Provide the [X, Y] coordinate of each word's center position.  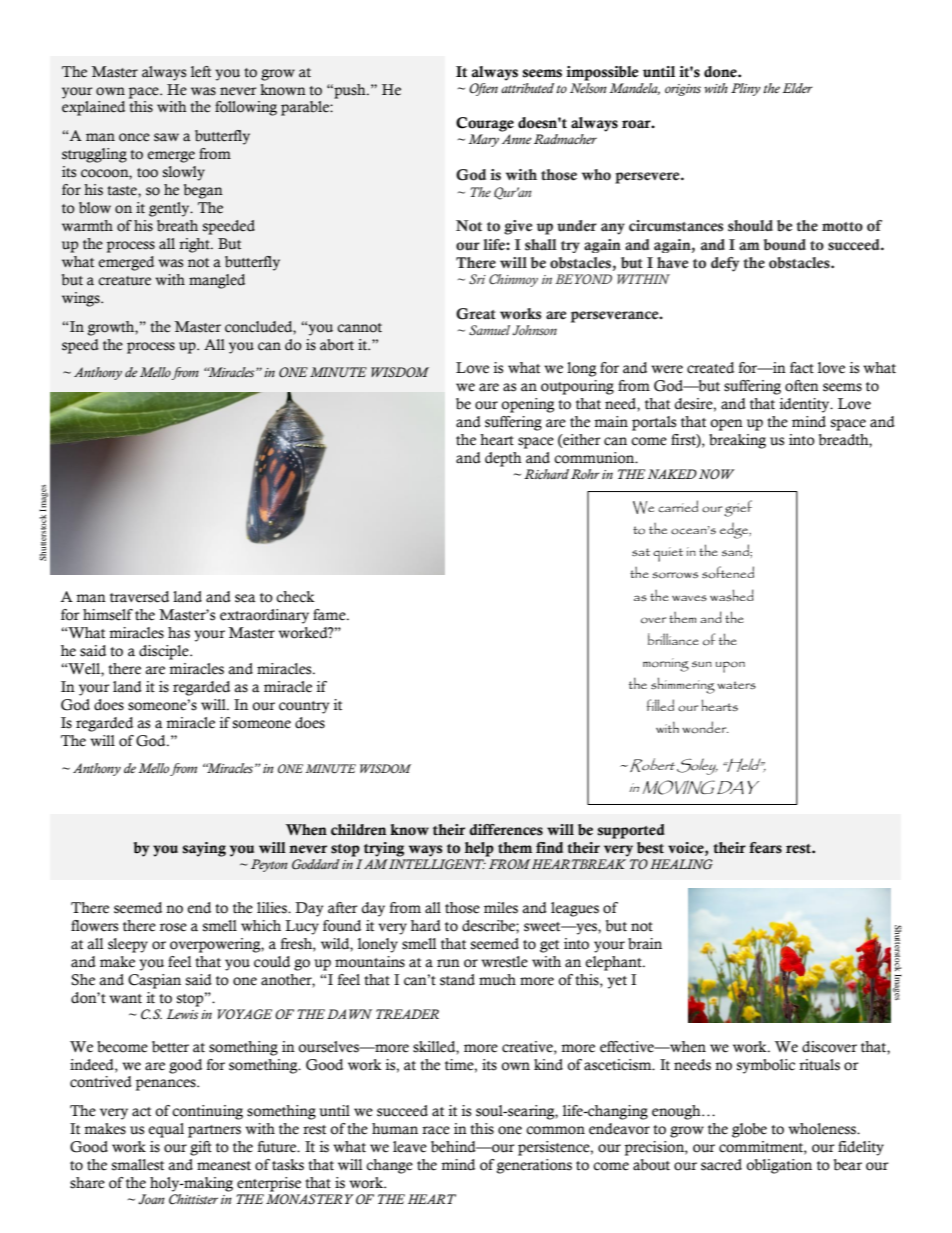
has [179, 633]
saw [166, 137]
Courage [485, 124]
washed [732, 595]
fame [330, 615]
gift [201, 1148]
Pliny [746, 89]
